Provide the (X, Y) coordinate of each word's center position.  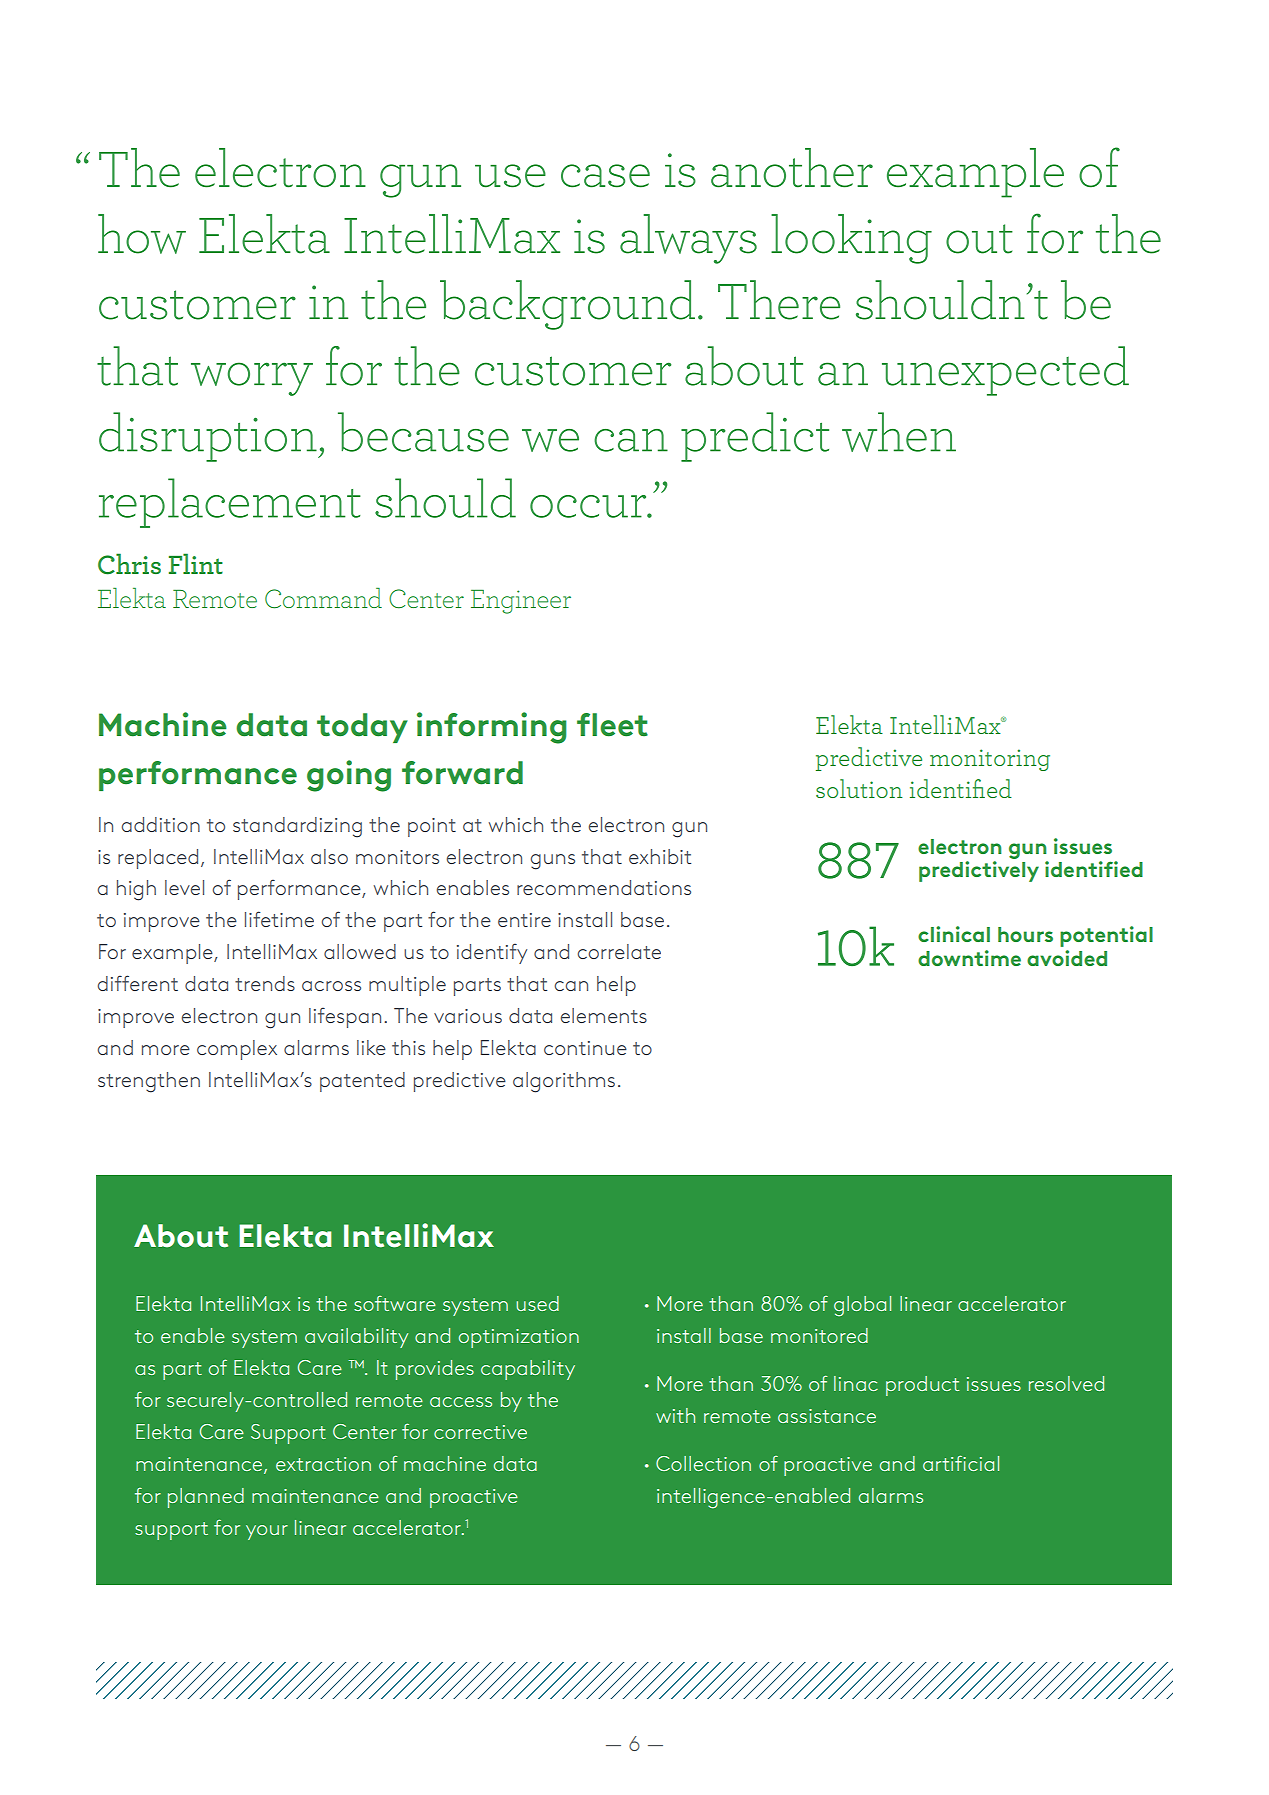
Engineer (521, 602)
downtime (969, 958)
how (142, 234)
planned (206, 1498)
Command (323, 598)
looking (851, 239)
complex (237, 1050)
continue (585, 1048)
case (605, 176)
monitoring (990, 760)
